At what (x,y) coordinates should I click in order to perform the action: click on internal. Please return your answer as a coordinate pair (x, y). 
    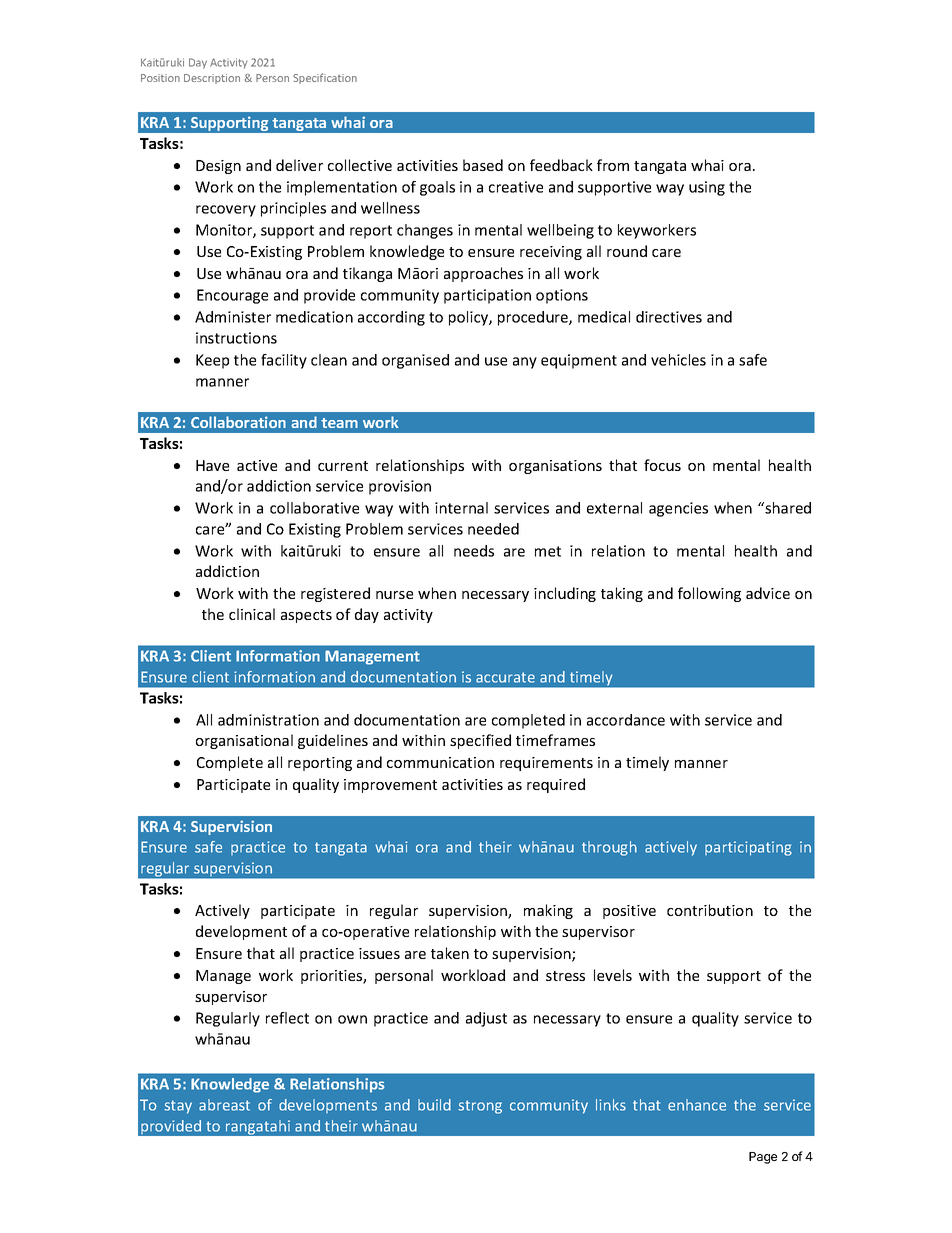
    Looking at the image, I should click on (461, 508).
